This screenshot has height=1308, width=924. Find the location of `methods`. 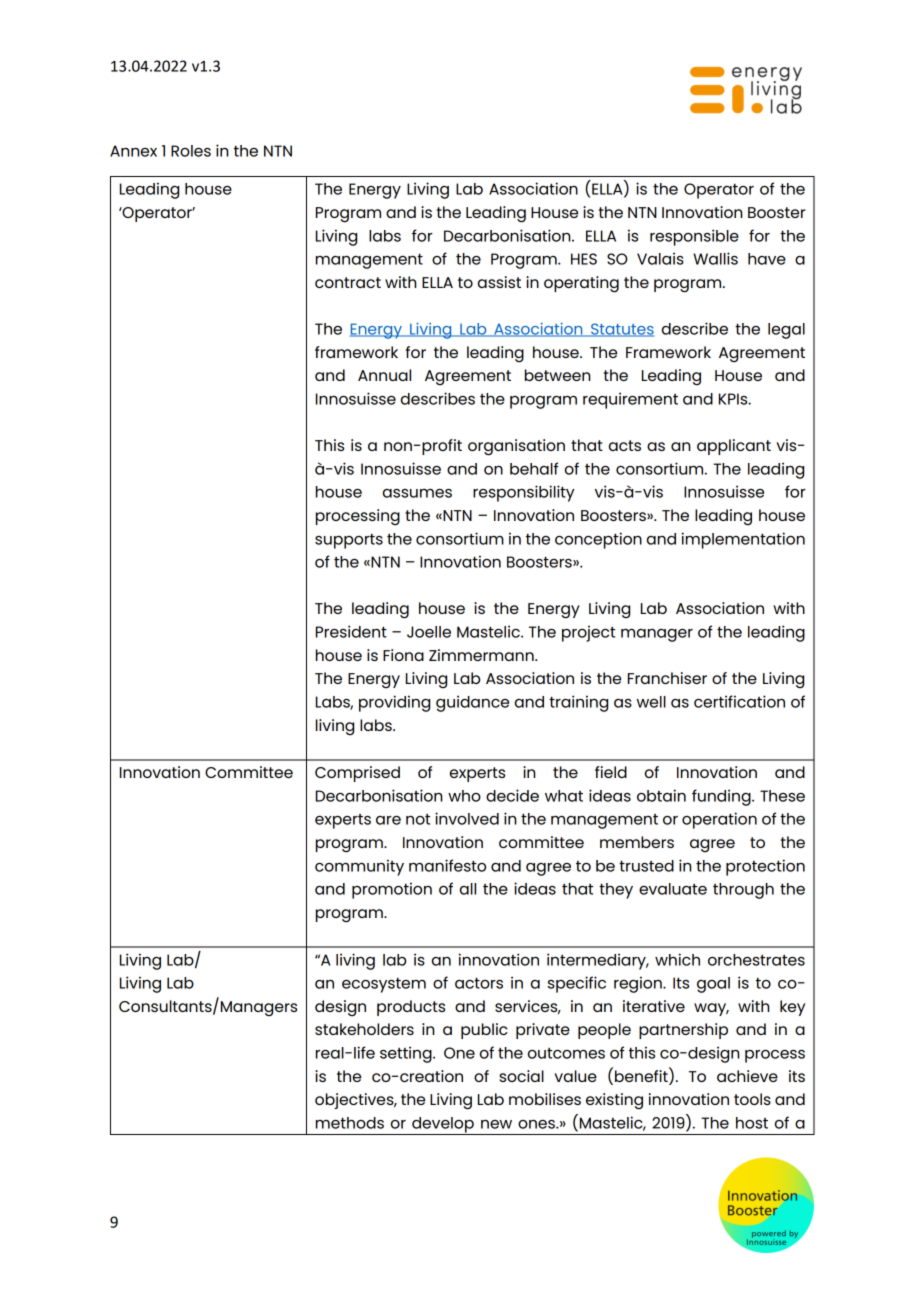

methods is located at coordinates (350, 1123).
